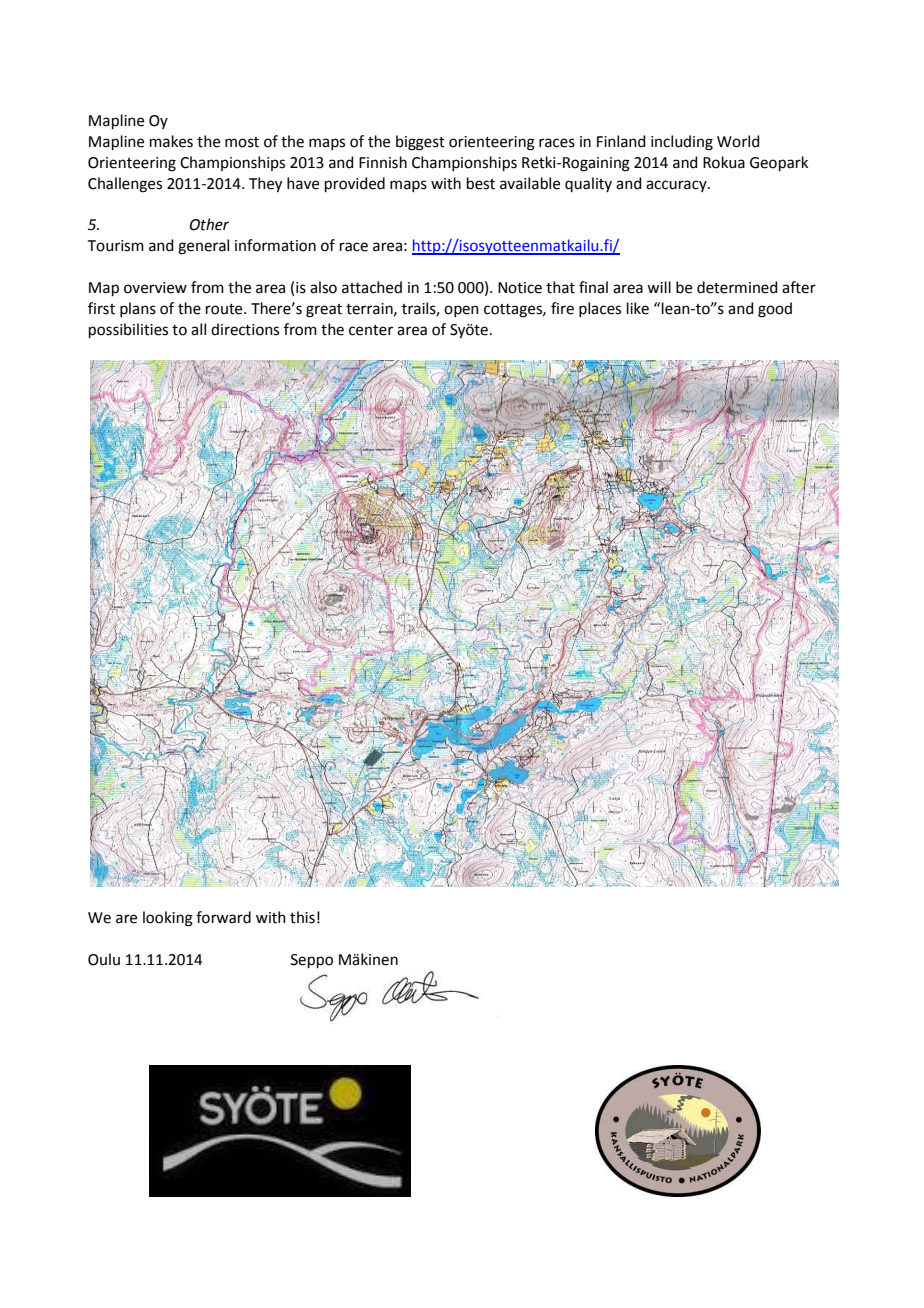 The width and height of the page is (924, 1308). I want to click on this, so click(302, 917).
